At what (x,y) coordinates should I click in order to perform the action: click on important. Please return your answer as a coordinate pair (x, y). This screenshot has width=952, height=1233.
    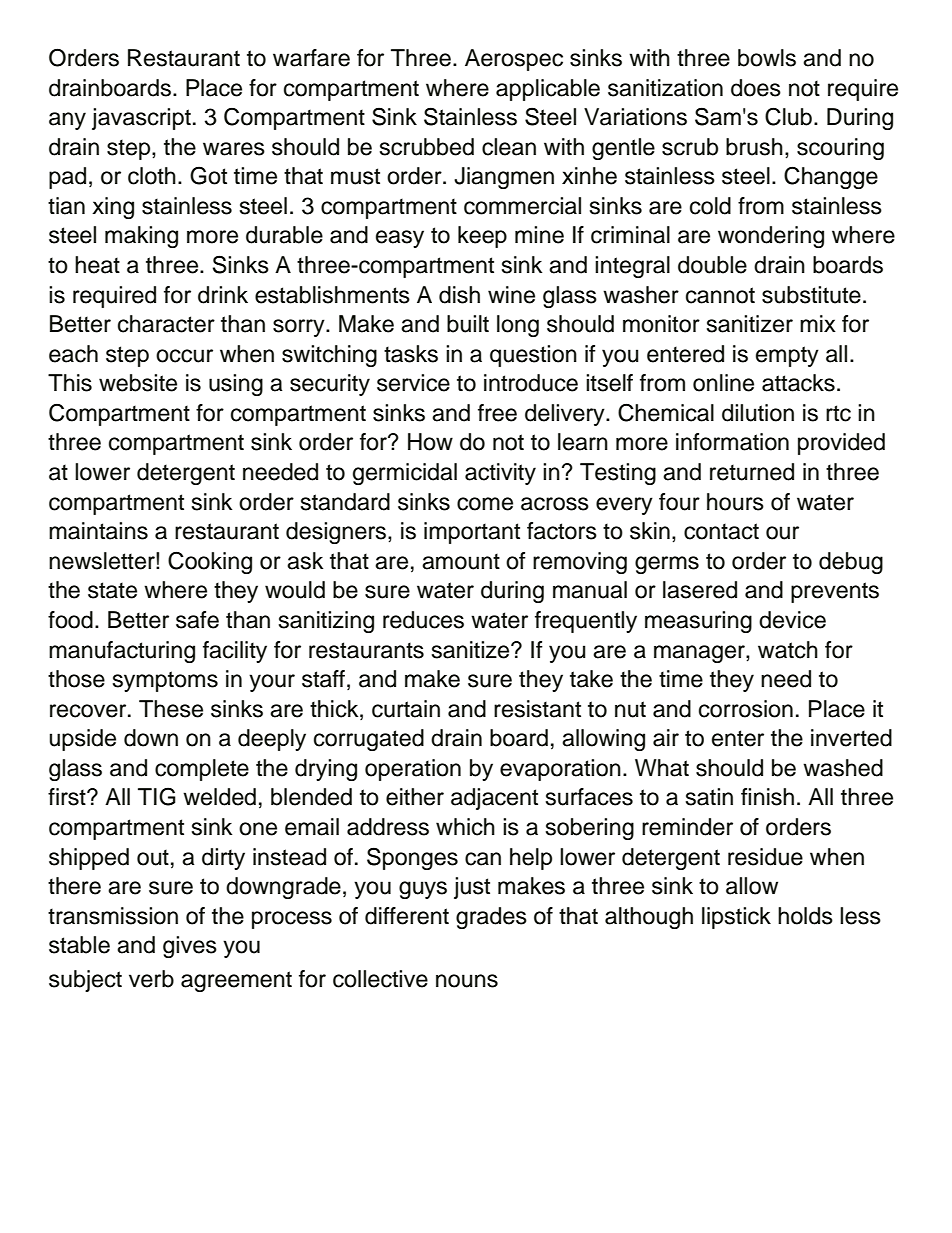
    Looking at the image, I should click on (472, 533).
